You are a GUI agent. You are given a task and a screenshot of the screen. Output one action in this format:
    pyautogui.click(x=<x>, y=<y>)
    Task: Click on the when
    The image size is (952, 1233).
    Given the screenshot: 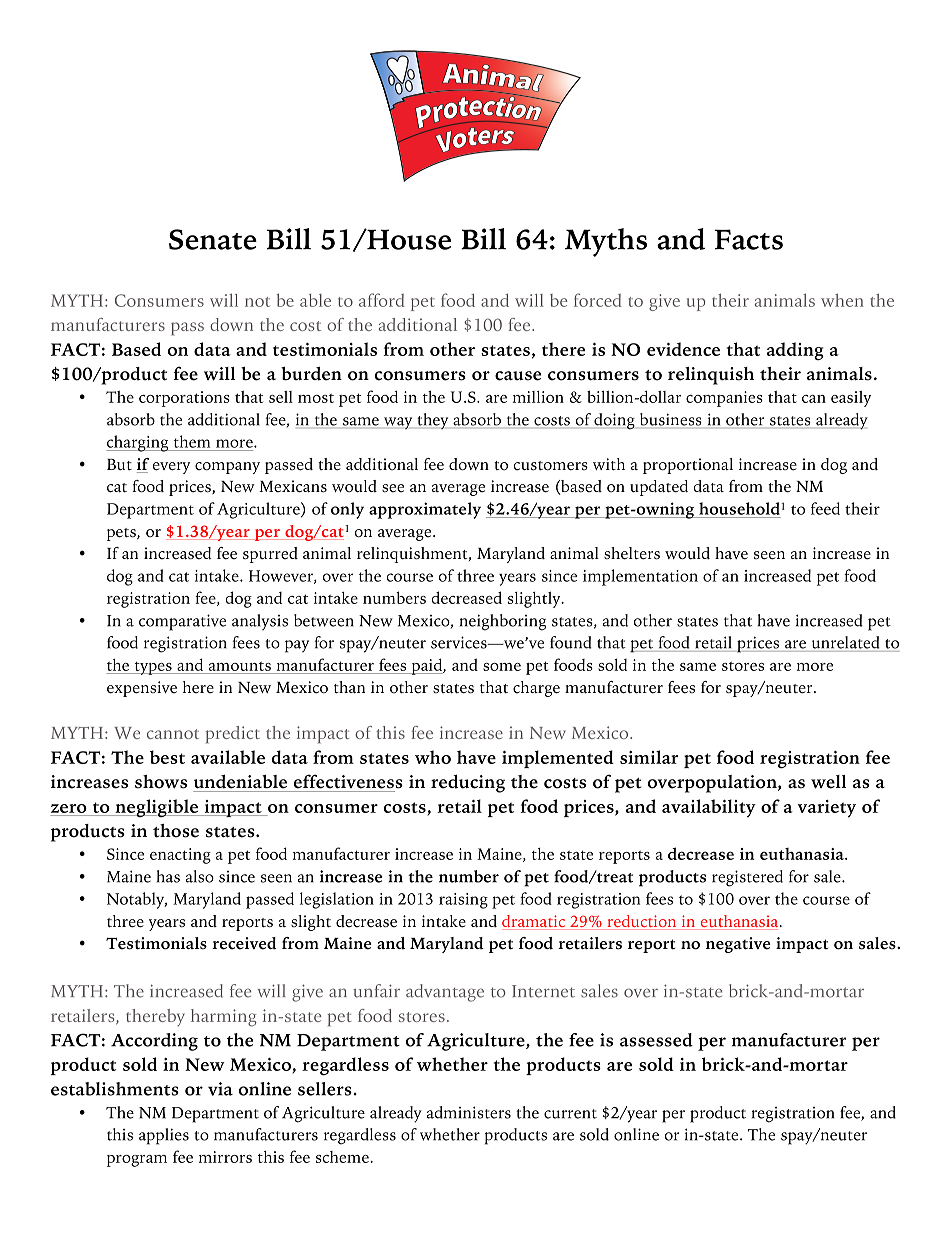 What is the action you would take?
    pyautogui.click(x=842, y=300)
